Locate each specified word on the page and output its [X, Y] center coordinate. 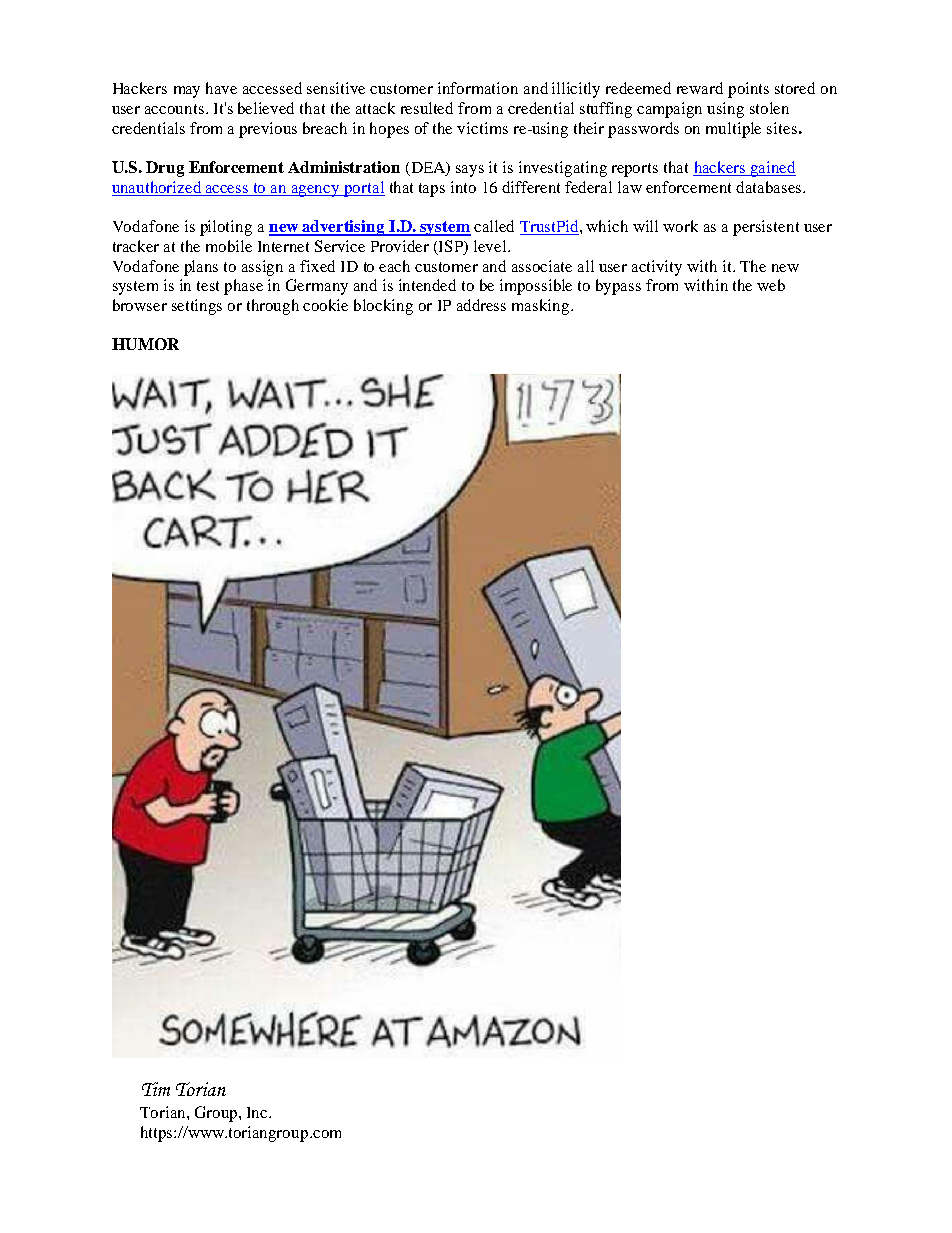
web [771, 285]
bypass [618, 287]
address [481, 305]
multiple [733, 130]
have [221, 88]
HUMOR [145, 344]
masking [542, 307]
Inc [258, 1112]
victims [482, 128]
